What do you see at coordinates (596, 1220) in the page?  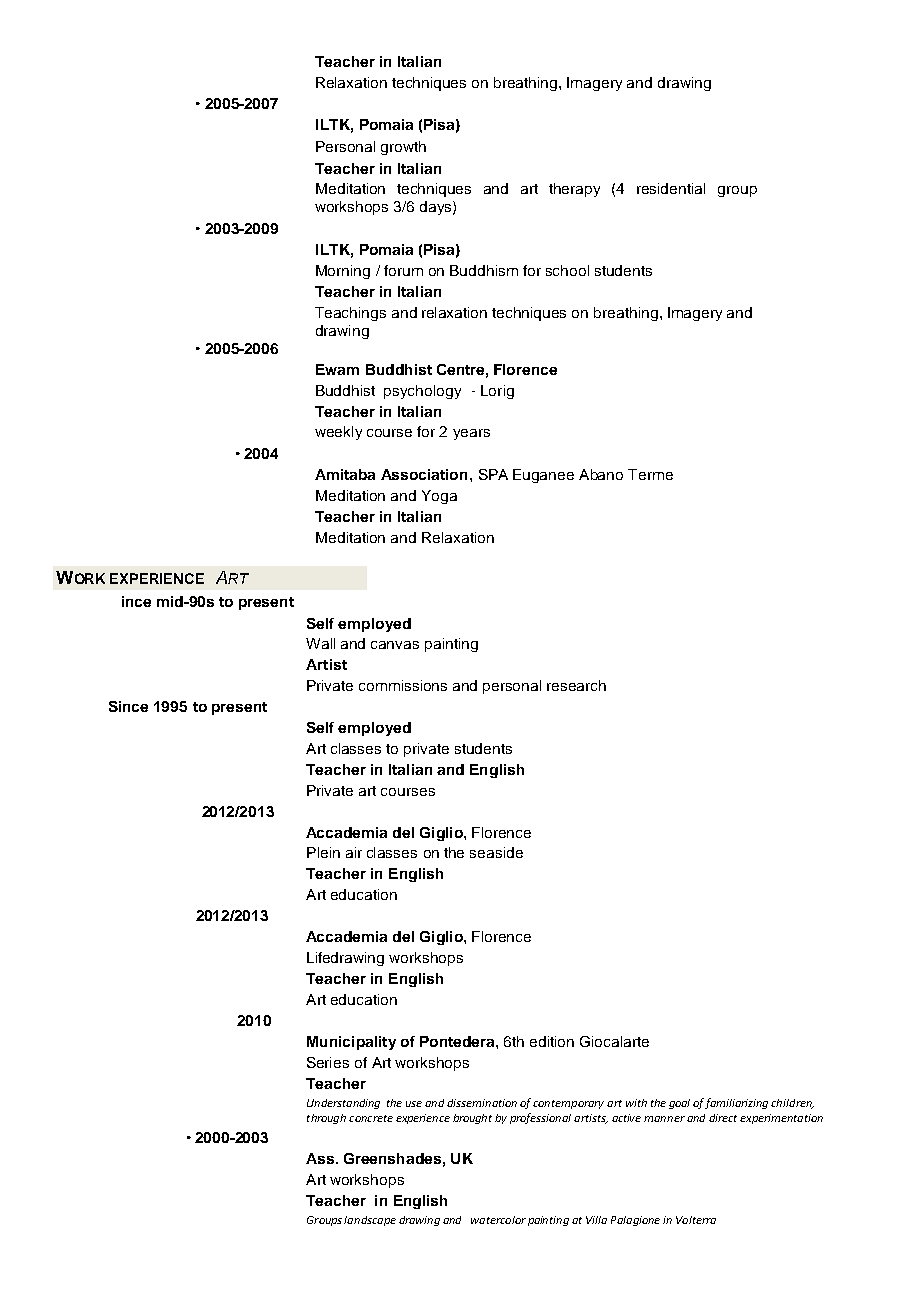 I see `Villa` at bounding box center [596, 1220].
